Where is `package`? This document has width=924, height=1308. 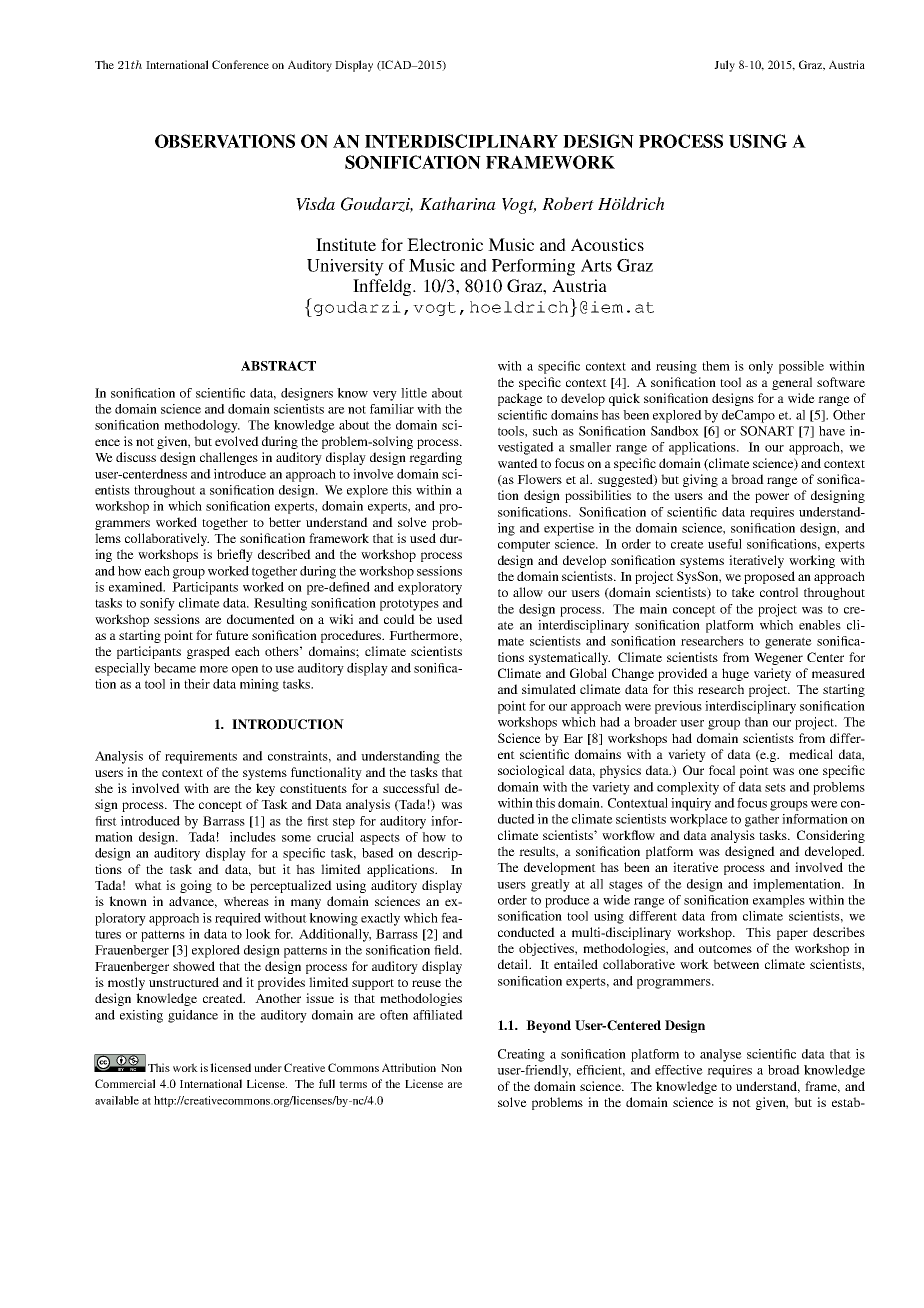
package is located at coordinates (520, 399).
